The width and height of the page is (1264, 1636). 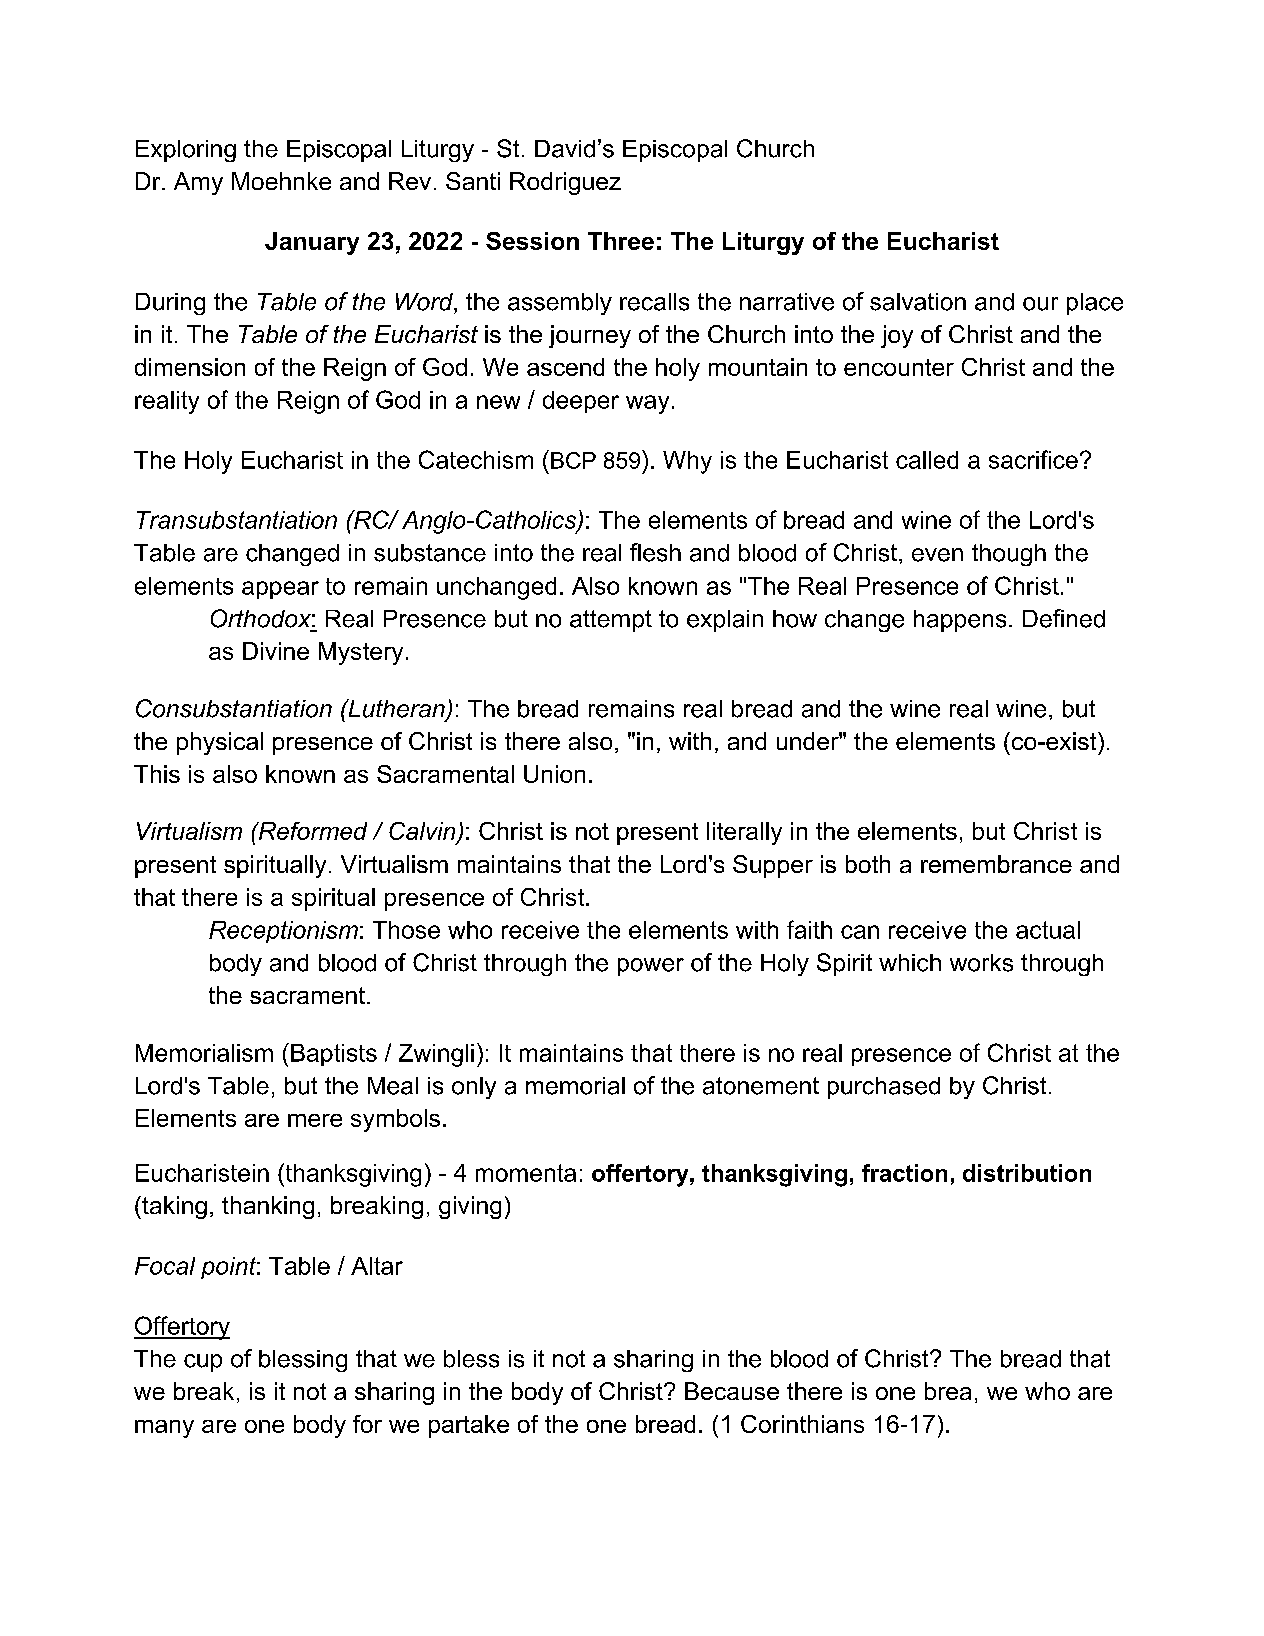 I want to click on Why, so click(x=687, y=462).
